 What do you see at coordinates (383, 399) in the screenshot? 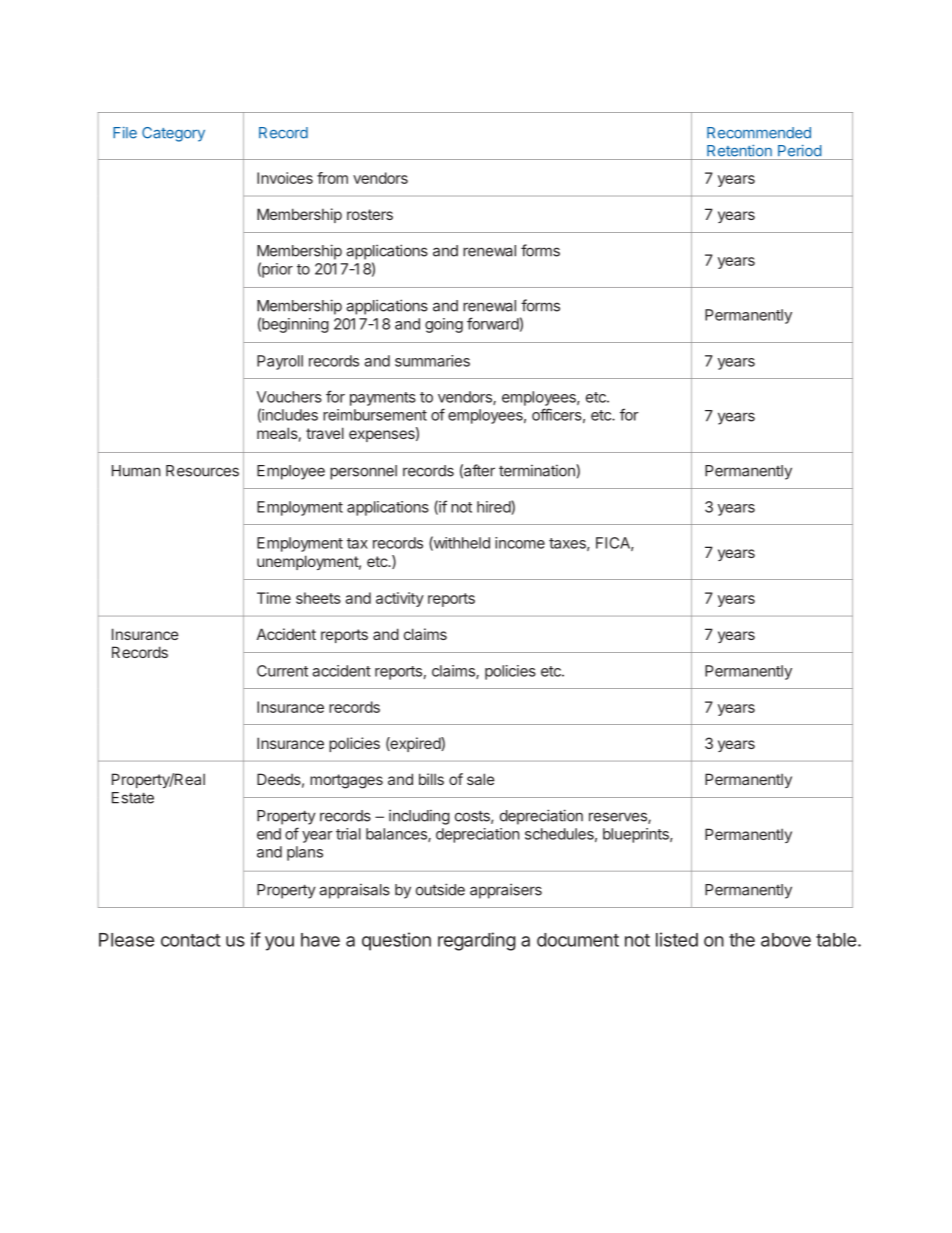
I see `payments` at bounding box center [383, 399].
